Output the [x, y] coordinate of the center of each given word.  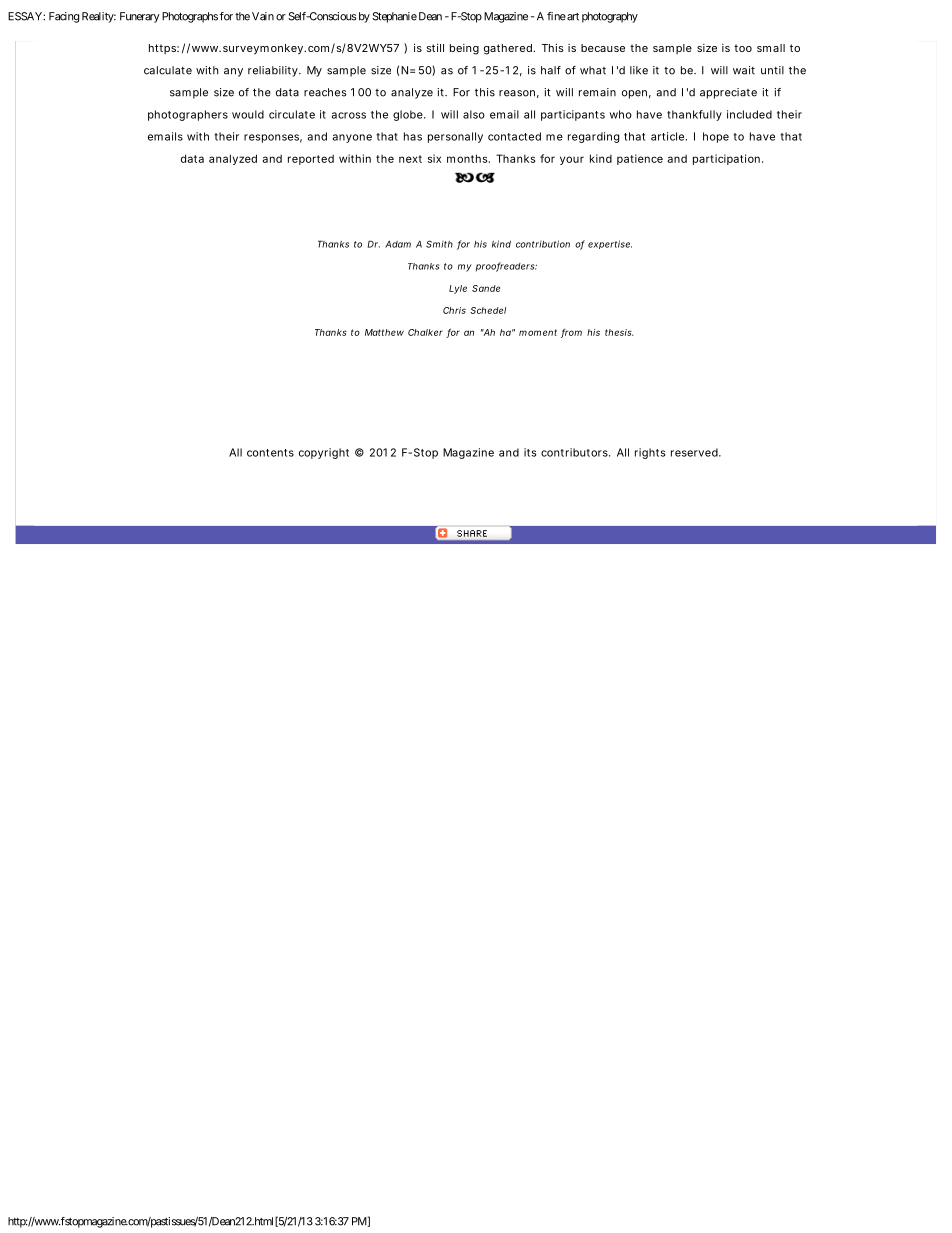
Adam [398, 244]
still [435, 47]
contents [270, 453]
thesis [619, 332]
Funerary [140, 17]
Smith [439, 244]
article [668, 136]
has [413, 136]
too [743, 48]
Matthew [384, 332]
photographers [188, 115]
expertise [610, 244]
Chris [454, 310]
